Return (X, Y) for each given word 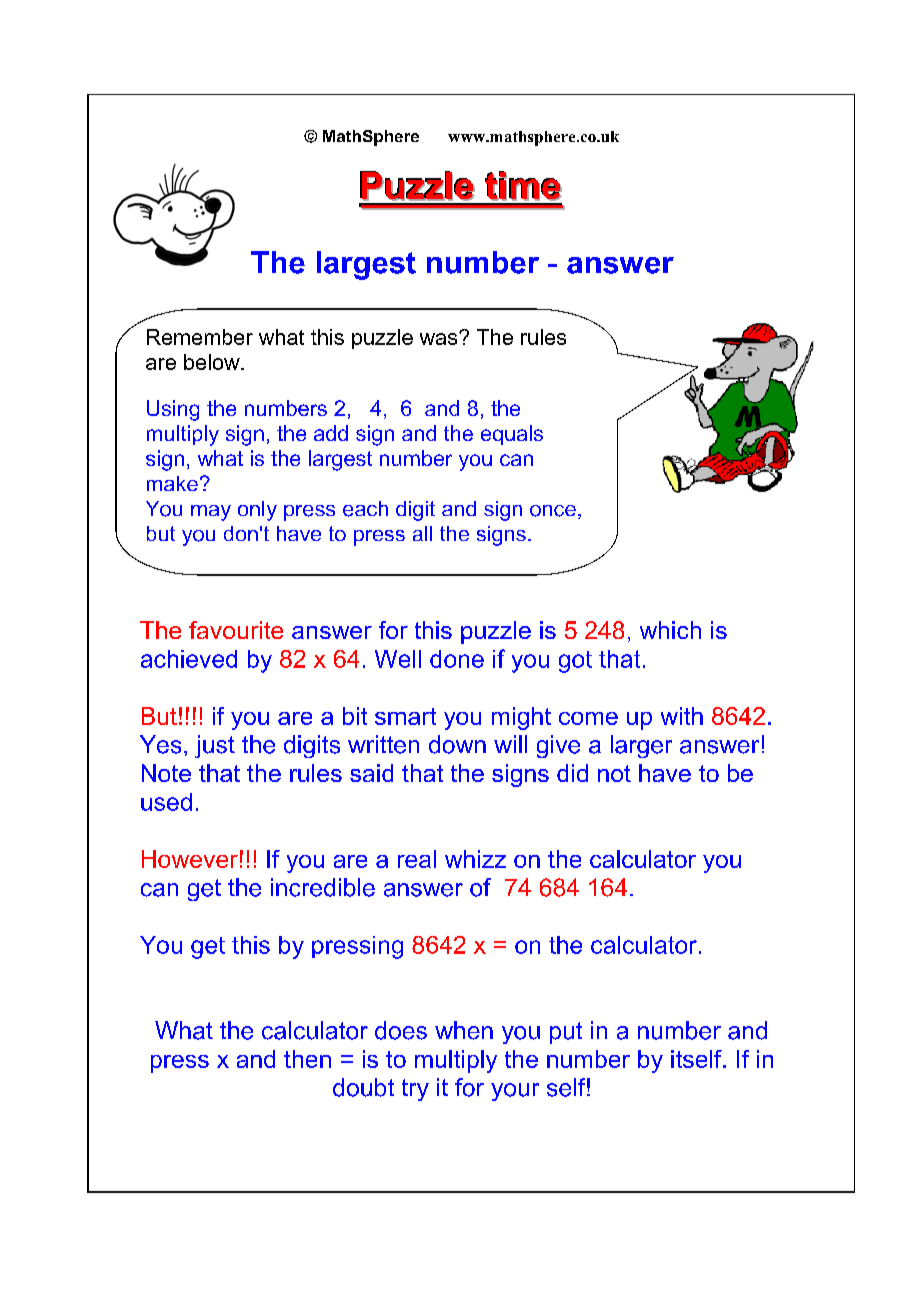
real (417, 859)
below (213, 362)
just (215, 746)
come (588, 718)
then (307, 1059)
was (440, 338)
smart (405, 716)
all (422, 533)
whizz (475, 859)
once (553, 511)
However (190, 859)
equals (512, 435)
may (211, 513)
